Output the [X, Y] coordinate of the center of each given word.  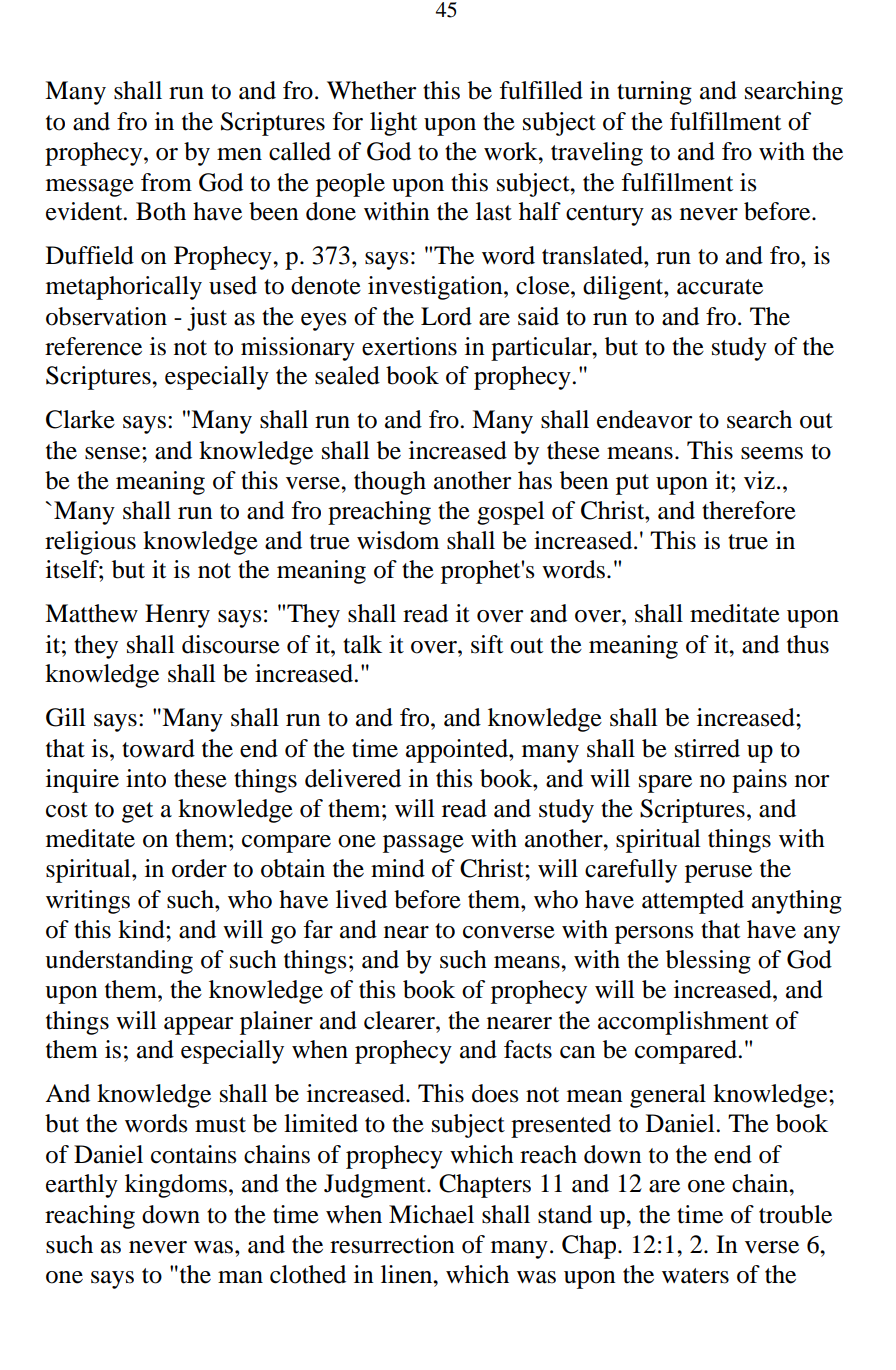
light [393, 124]
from [166, 182]
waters [695, 1276]
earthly [82, 1186]
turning [654, 93]
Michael [431, 1214]
